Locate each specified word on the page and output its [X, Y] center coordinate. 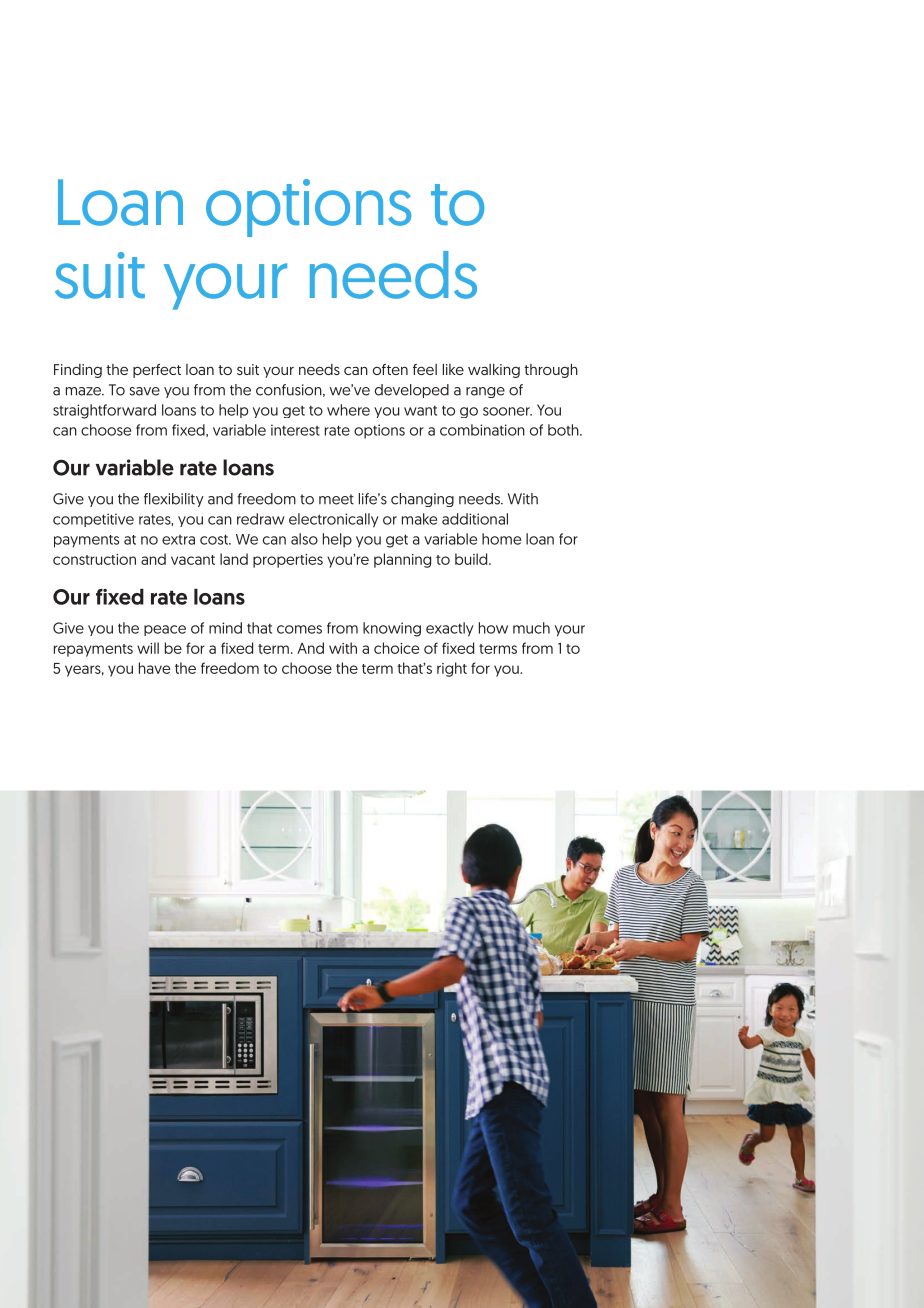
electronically [334, 520]
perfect [157, 371]
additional [475, 519]
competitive [93, 520]
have [155, 668]
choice [397, 648]
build [472, 559]
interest [295, 430]
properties [288, 561]
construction [94, 559]
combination [482, 430]
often [390, 369]
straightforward [104, 411]
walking [494, 370]
